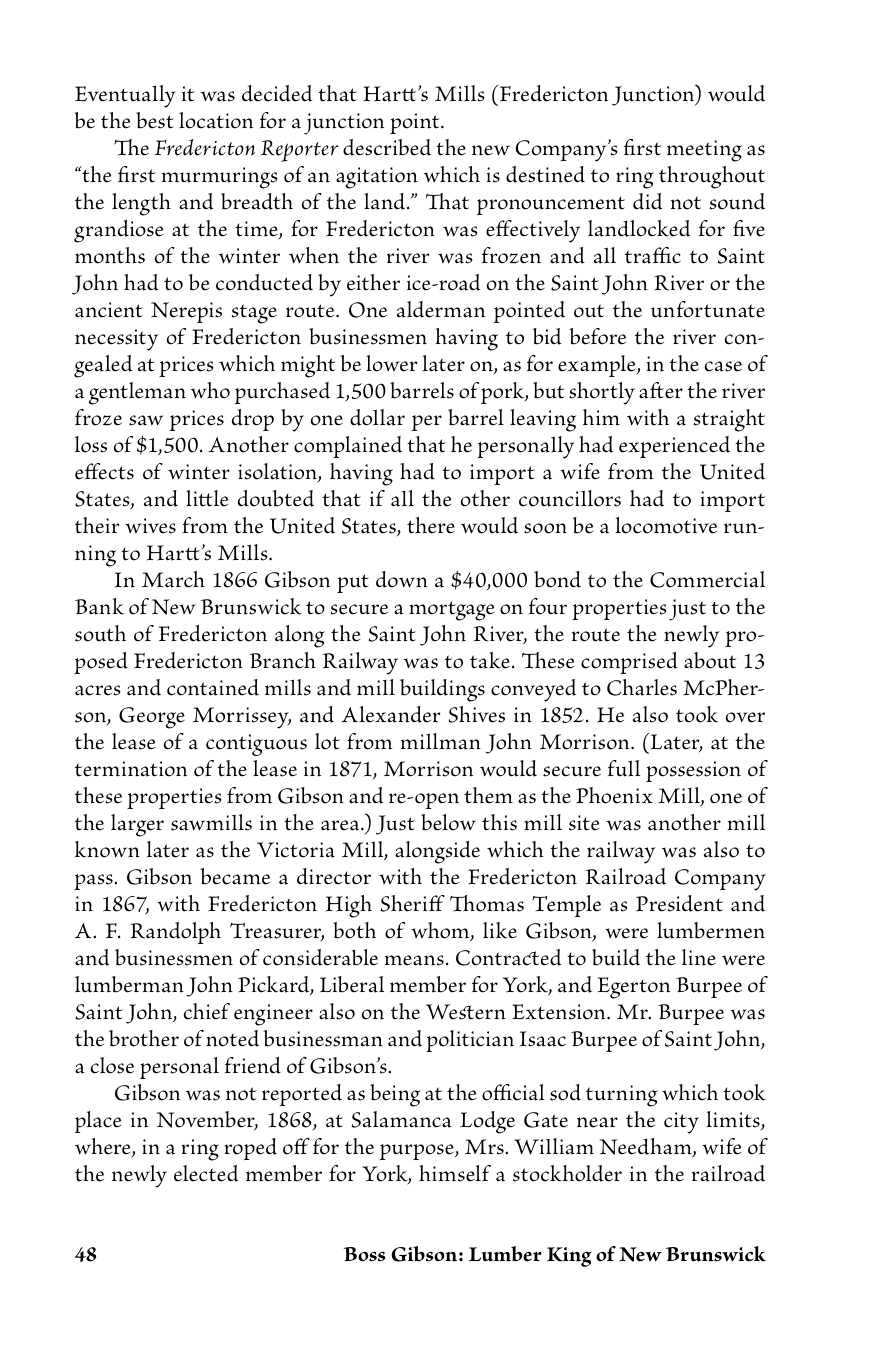 The width and height of the screenshot is (896, 1345). I want to click on described, so click(387, 147).
